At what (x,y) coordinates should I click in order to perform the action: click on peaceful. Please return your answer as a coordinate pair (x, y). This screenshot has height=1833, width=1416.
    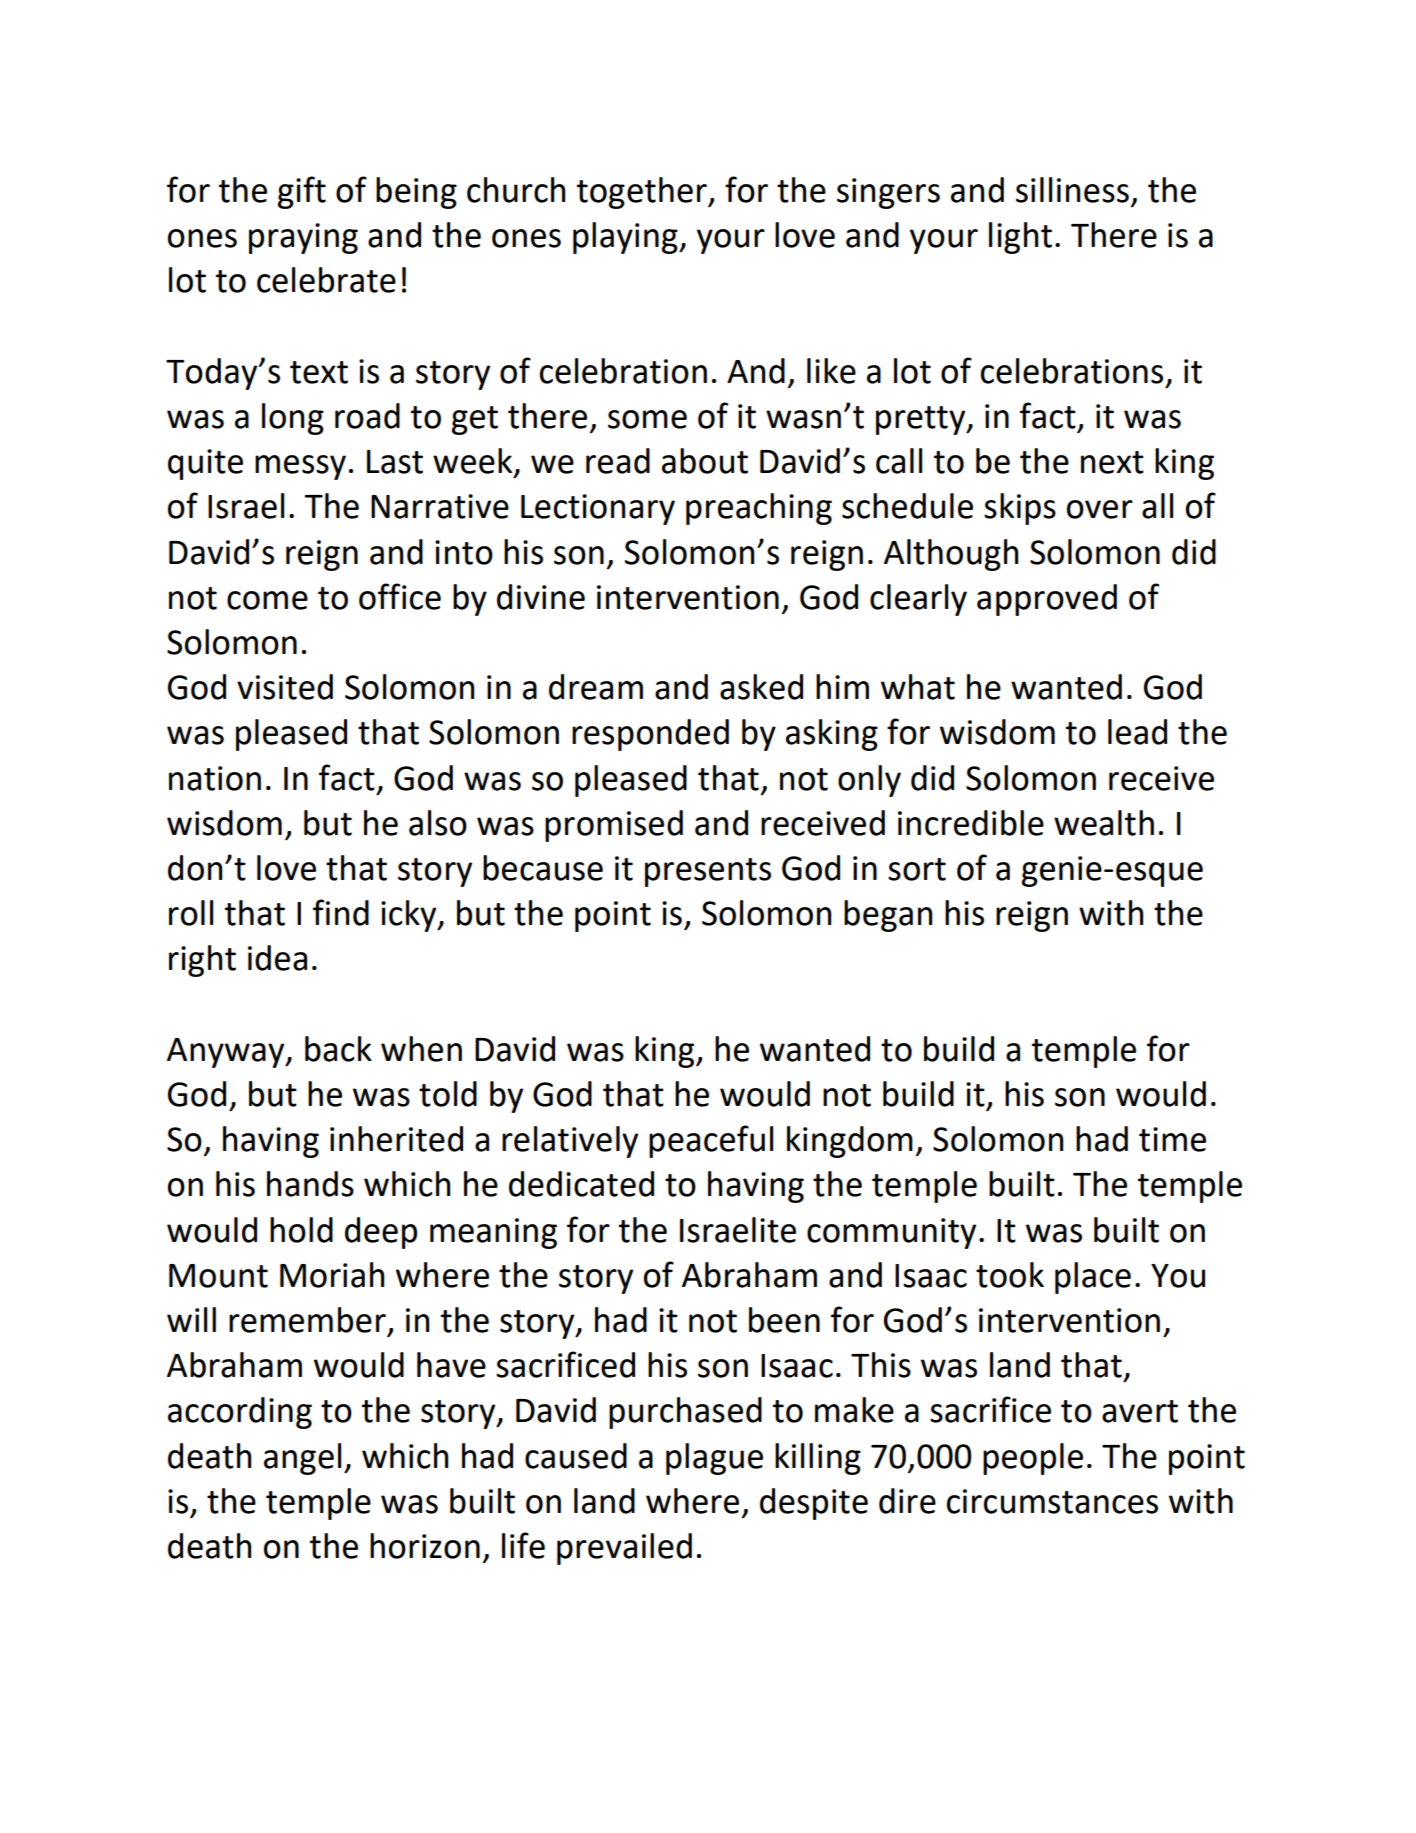
    Looking at the image, I should click on (711, 1141).
